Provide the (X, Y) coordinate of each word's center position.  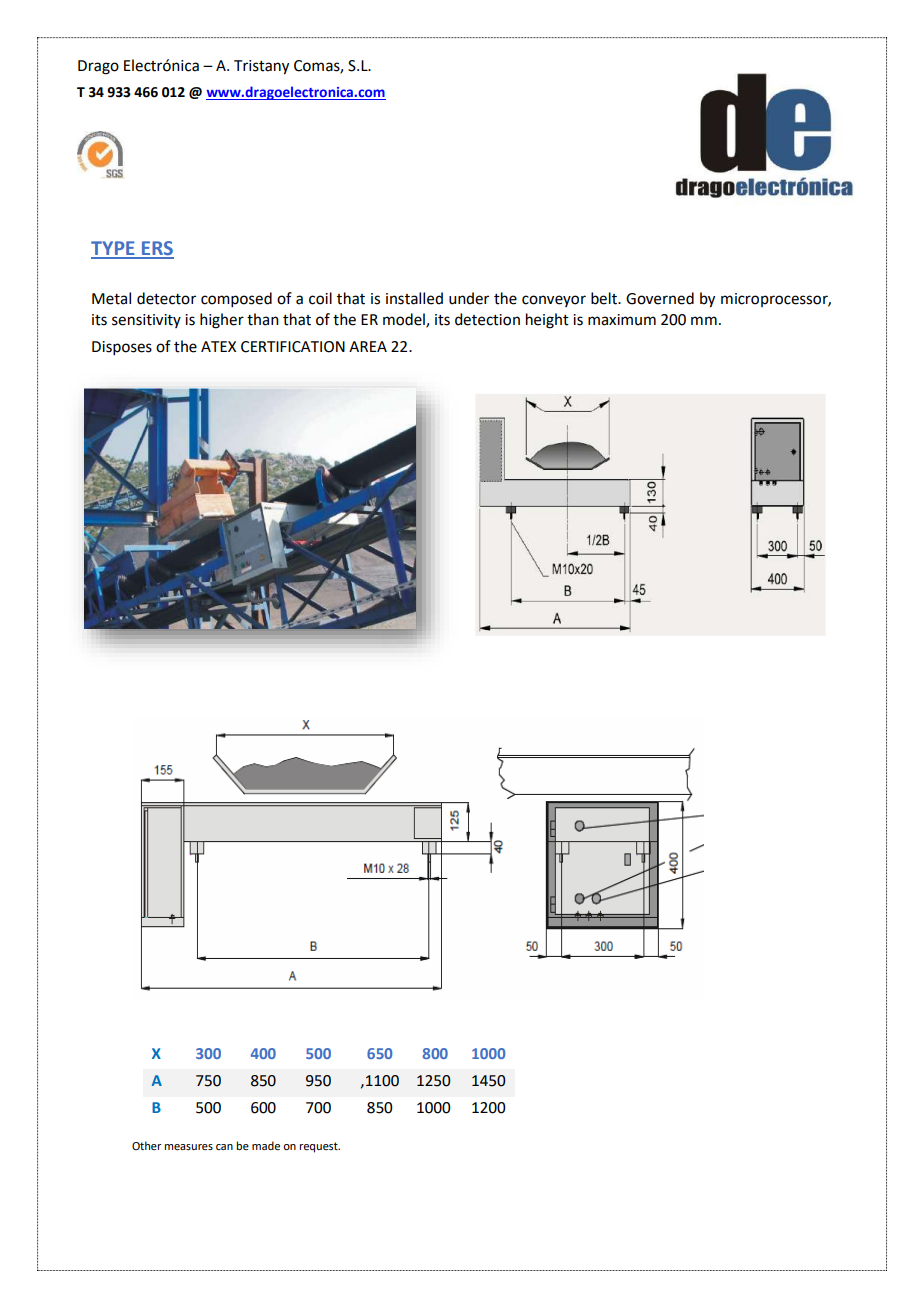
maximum (622, 320)
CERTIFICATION (293, 347)
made (266, 1145)
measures (189, 1147)
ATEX (218, 346)
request (320, 1147)
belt (605, 298)
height (547, 321)
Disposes (122, 348)
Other (147, 1145)
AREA (368, 346)
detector (166, 298)
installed (414, 298)
